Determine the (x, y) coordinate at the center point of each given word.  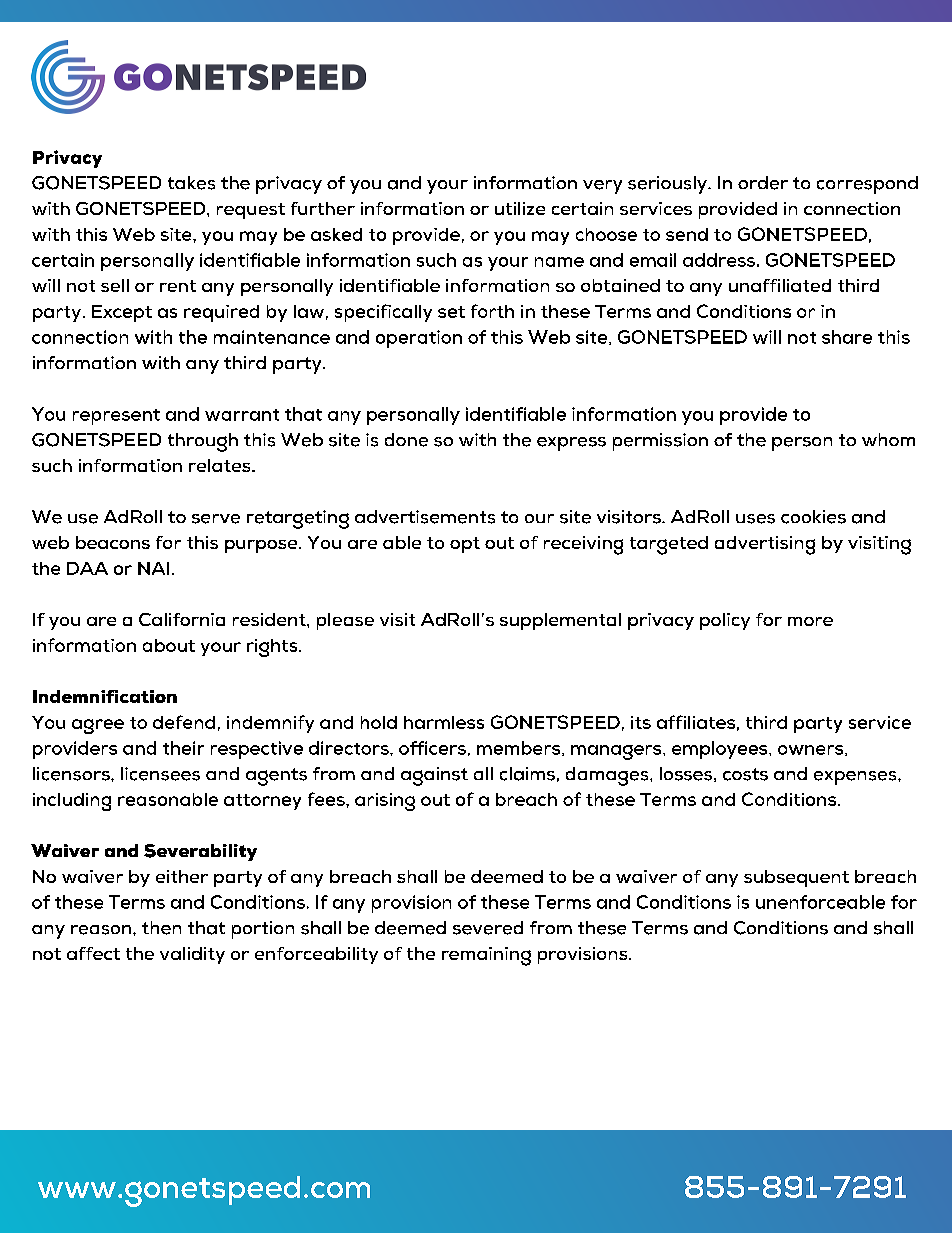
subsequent (796, 878)
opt (465, 545)
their (183, 748)
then (161, 928)
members (520, 748)
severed (488, 928)
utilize (520, 208)
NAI (153, 568)
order (763, 183)
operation (419, 339)
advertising (765, 545)
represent (116, 417)
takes (191, 183)
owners (812, 750)
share (847, 337)
